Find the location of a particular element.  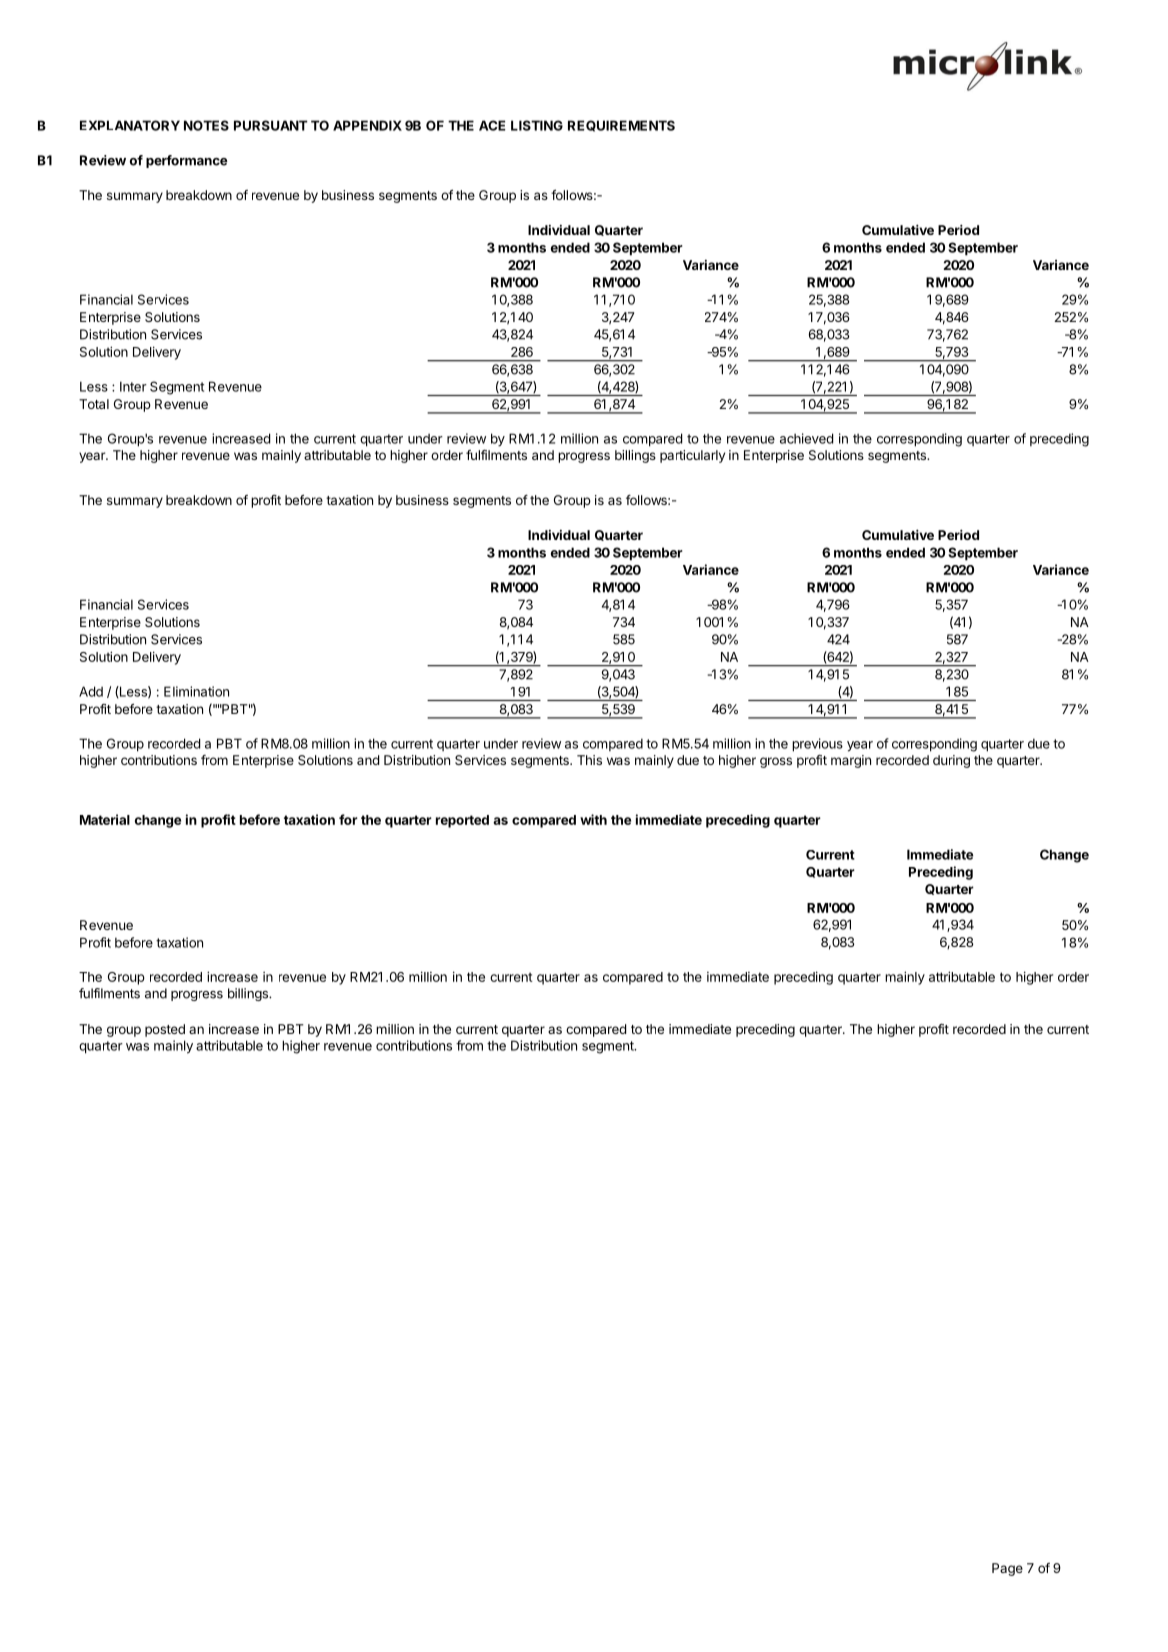

LISTING is located at coordinates (537, 125).
